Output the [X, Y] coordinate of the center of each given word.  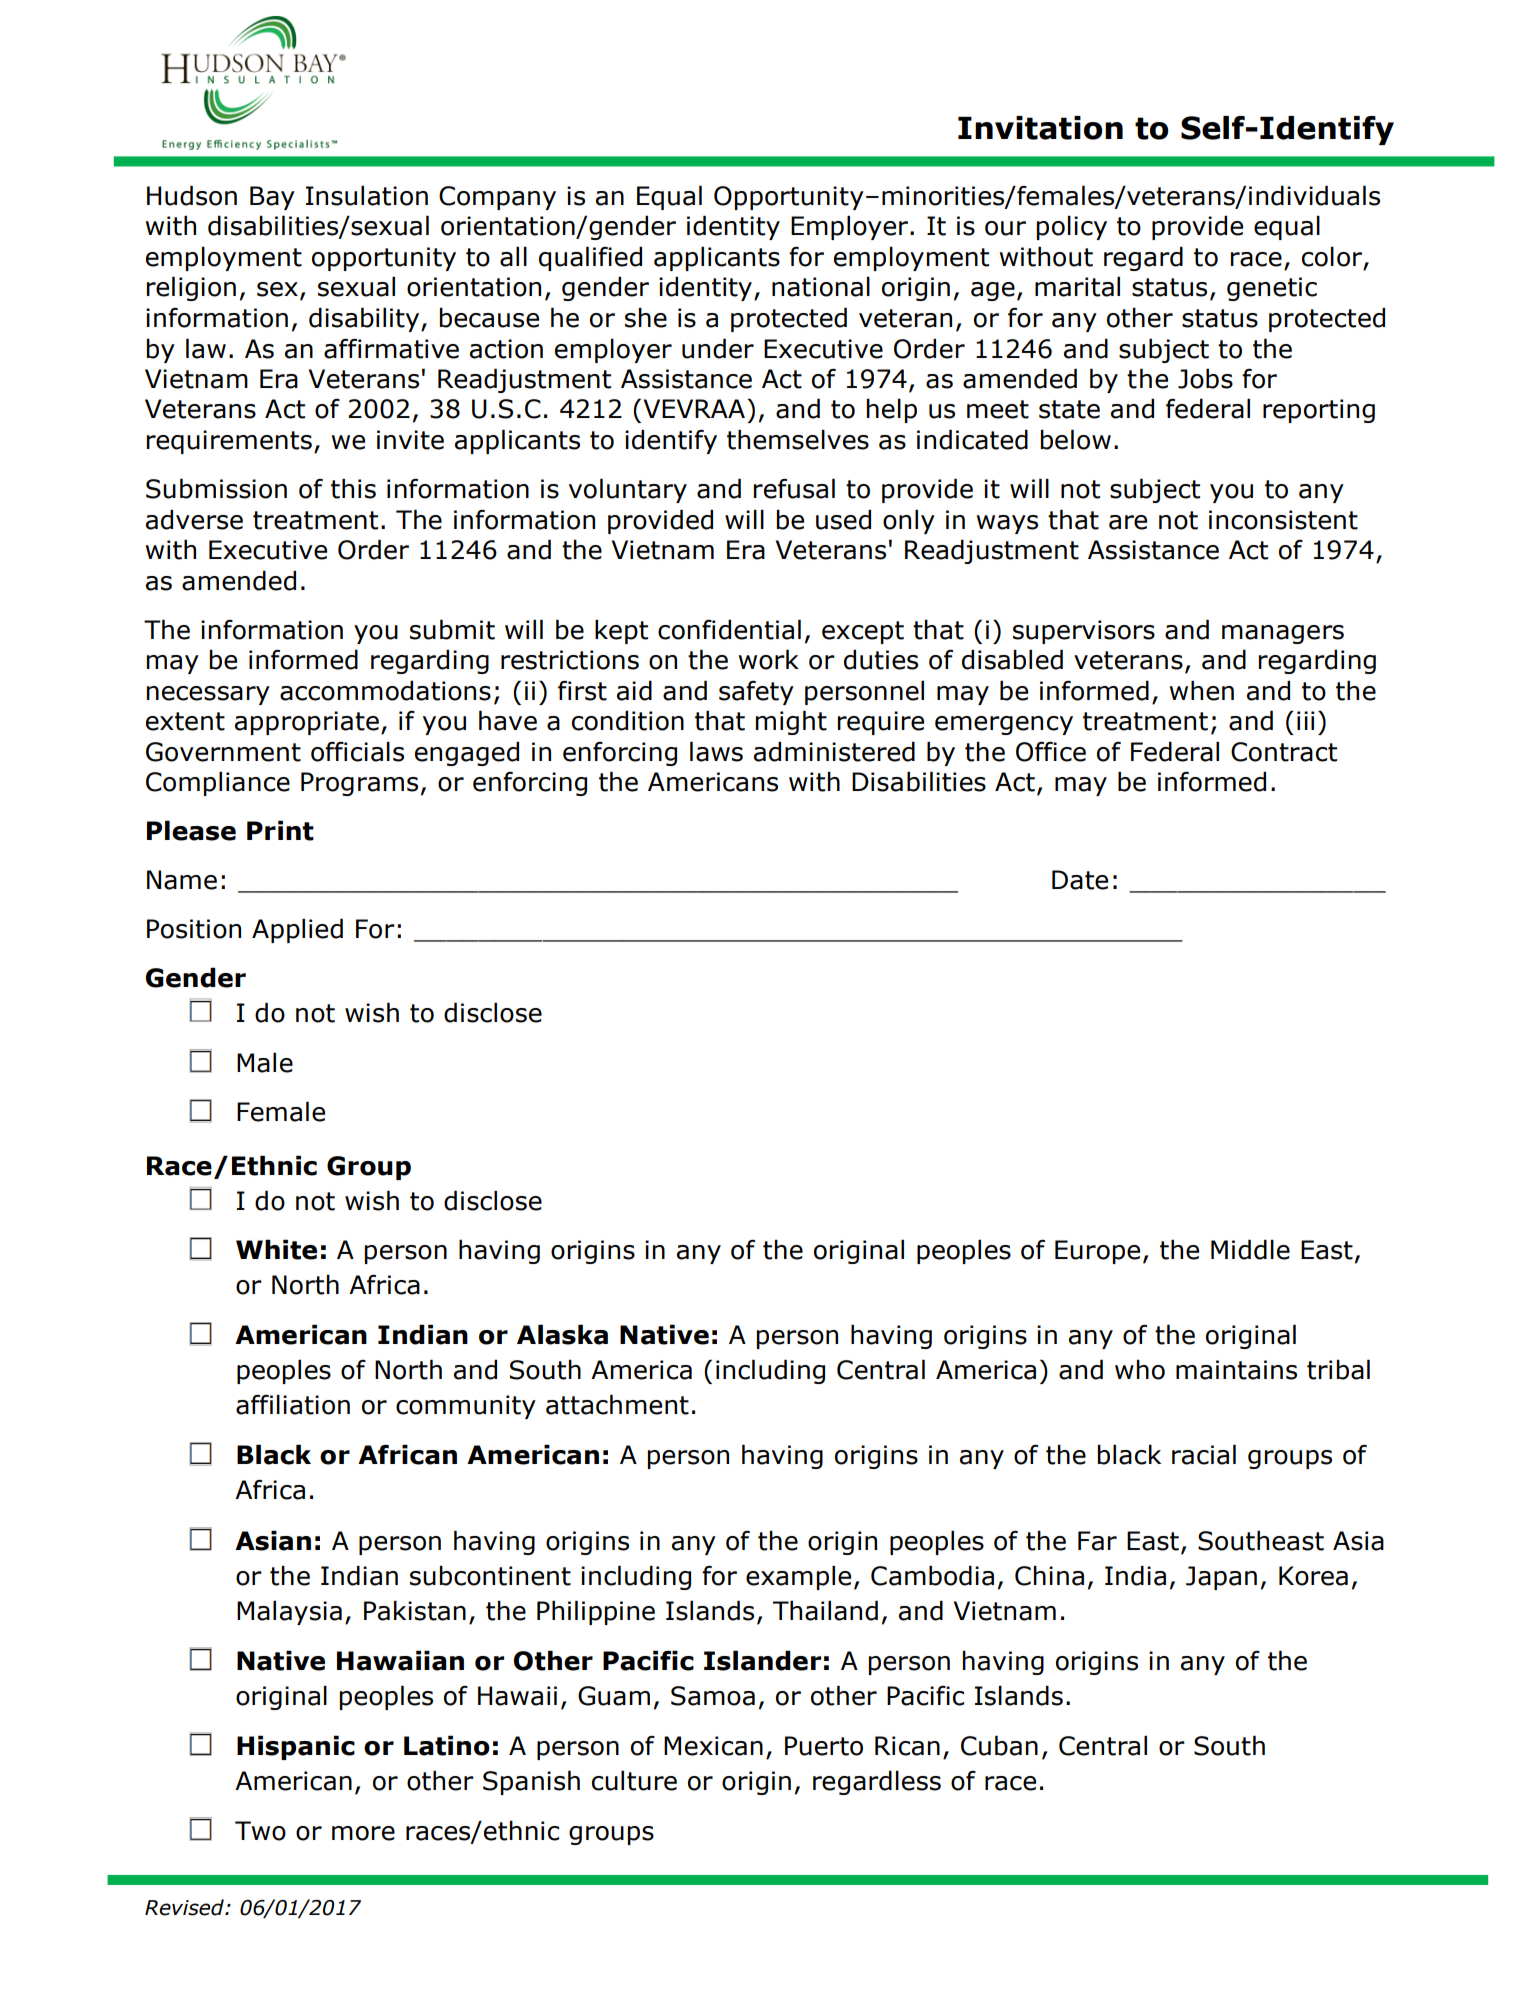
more [363, 1833]
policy [1072, 227]
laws [716, 751]
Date [1080, 880]
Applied [297, 930]
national [821, 286]
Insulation [367, 195]
